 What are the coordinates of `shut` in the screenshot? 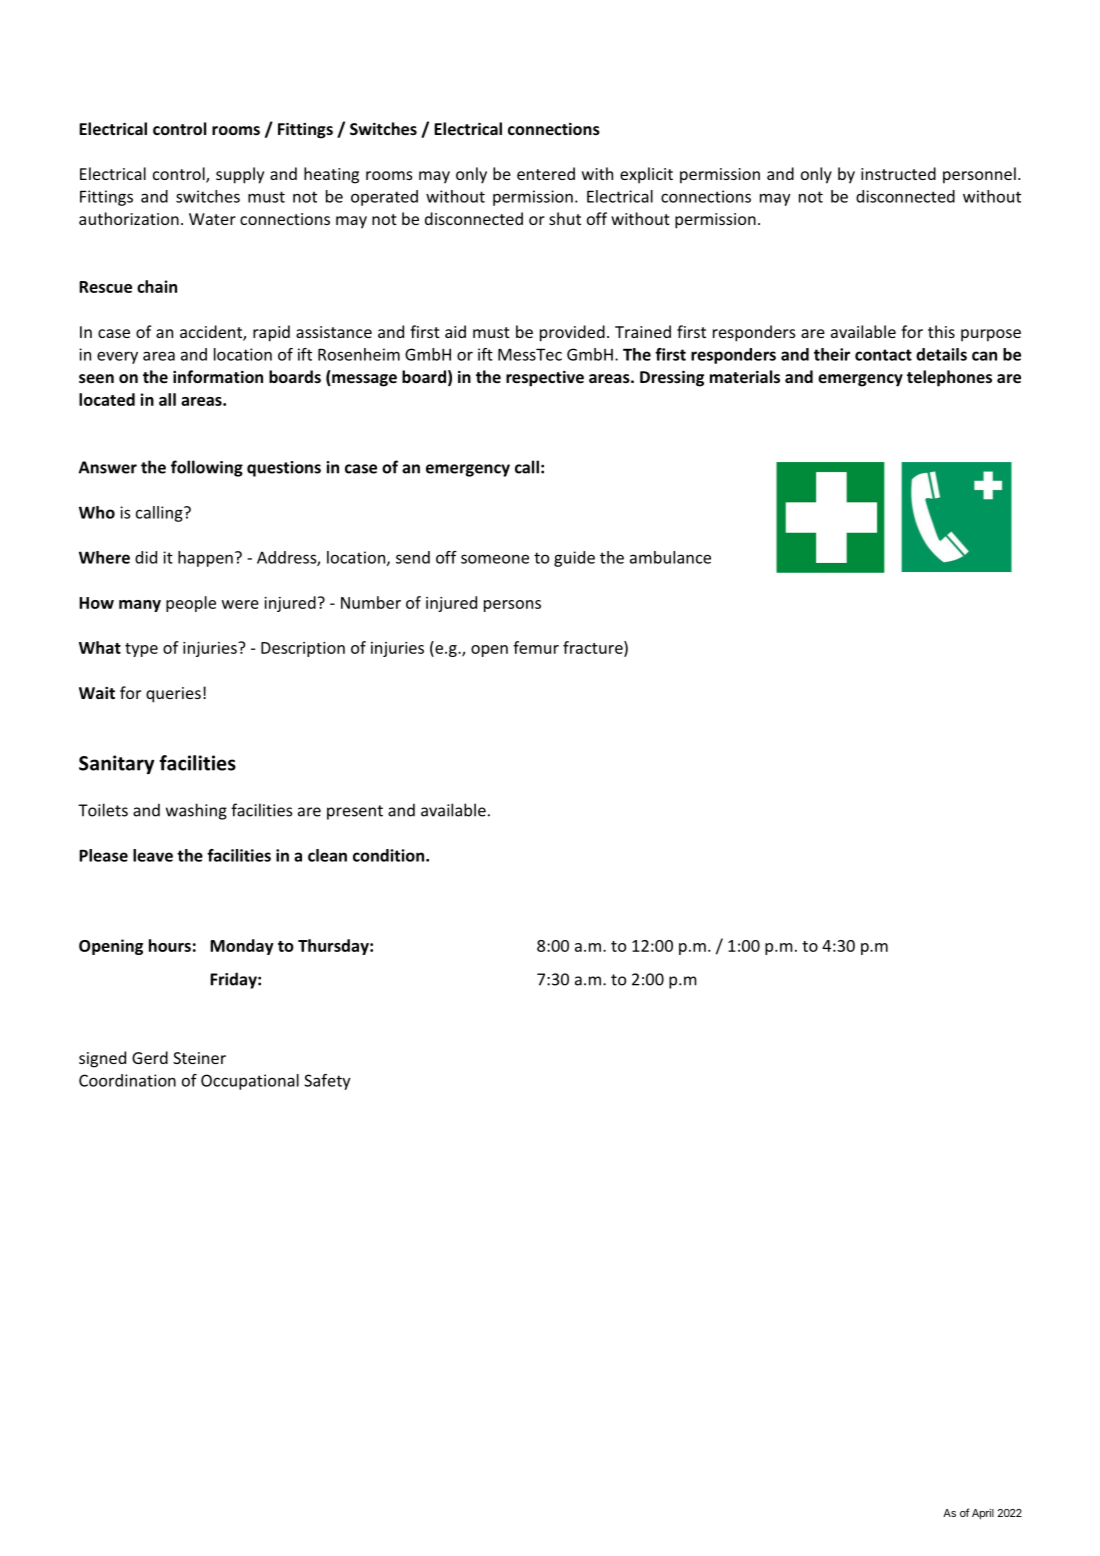 It's located at (565, 218).
